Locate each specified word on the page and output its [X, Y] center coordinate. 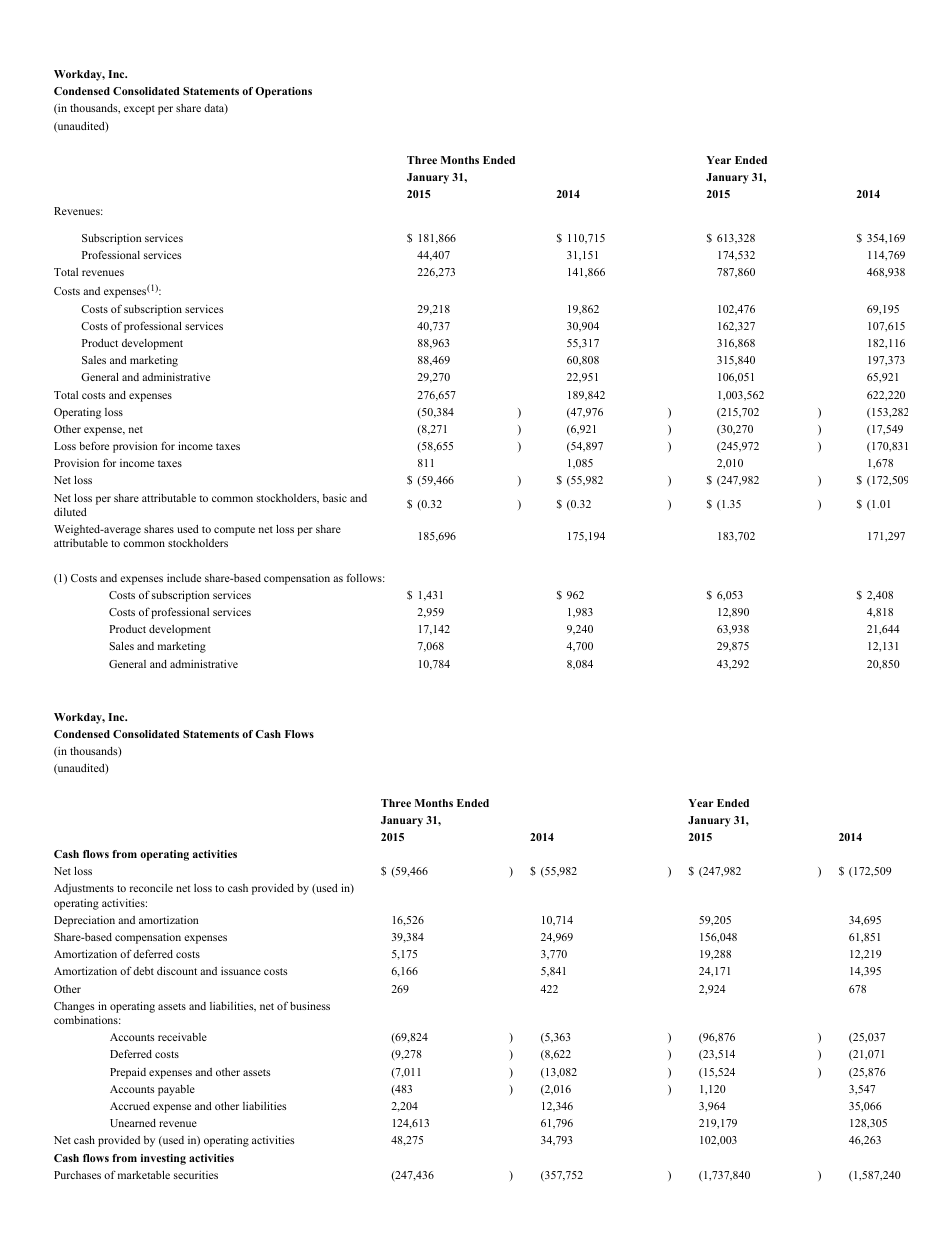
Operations [283, 92]
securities [196, 1175]
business [310, 1006]
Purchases [77, 1175]
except [139, 110]
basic [335, 498]
